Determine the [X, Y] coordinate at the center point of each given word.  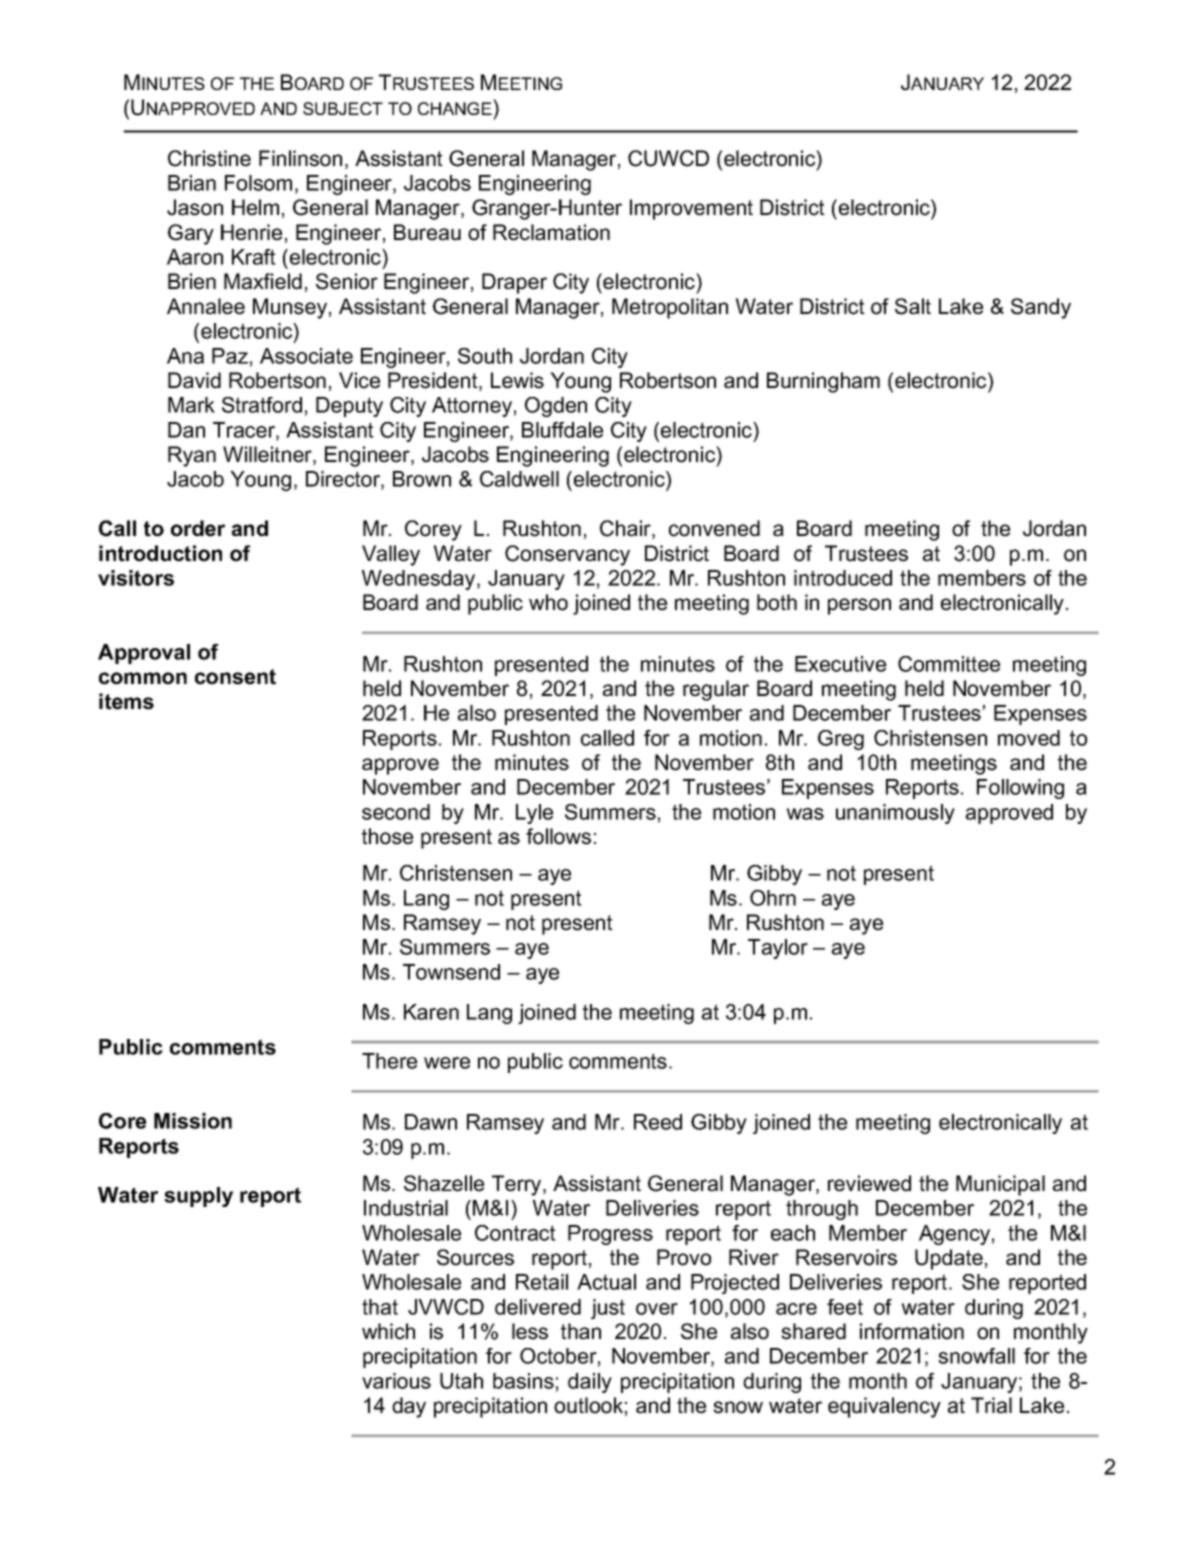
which [388, 1331]
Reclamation [551, 232]
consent [235, 677]
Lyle [534, 814]
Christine [209, 158]
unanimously [895, 814]
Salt [913, 306]
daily [590, 1383]
